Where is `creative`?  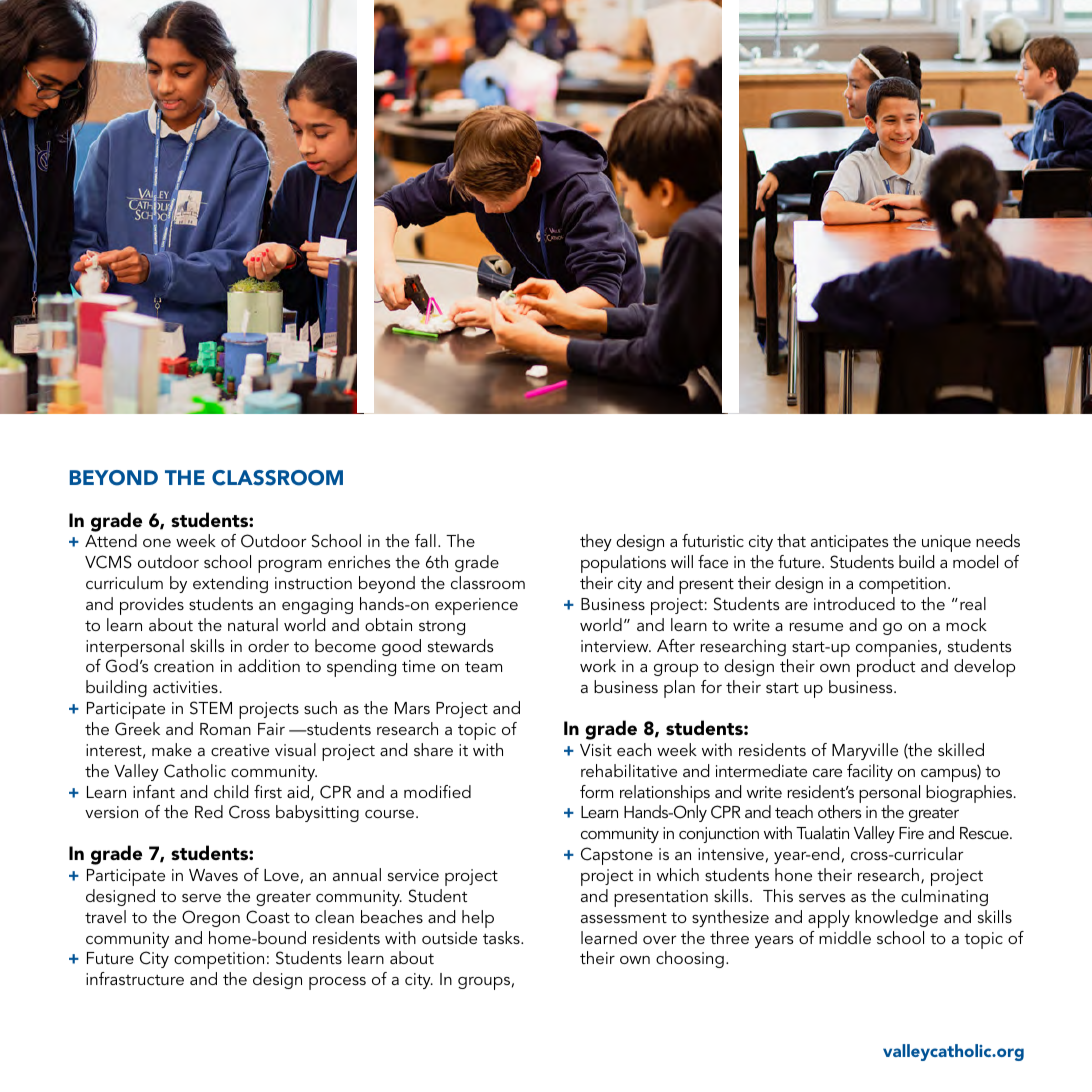 creative is located at coordinates (240, 750).
